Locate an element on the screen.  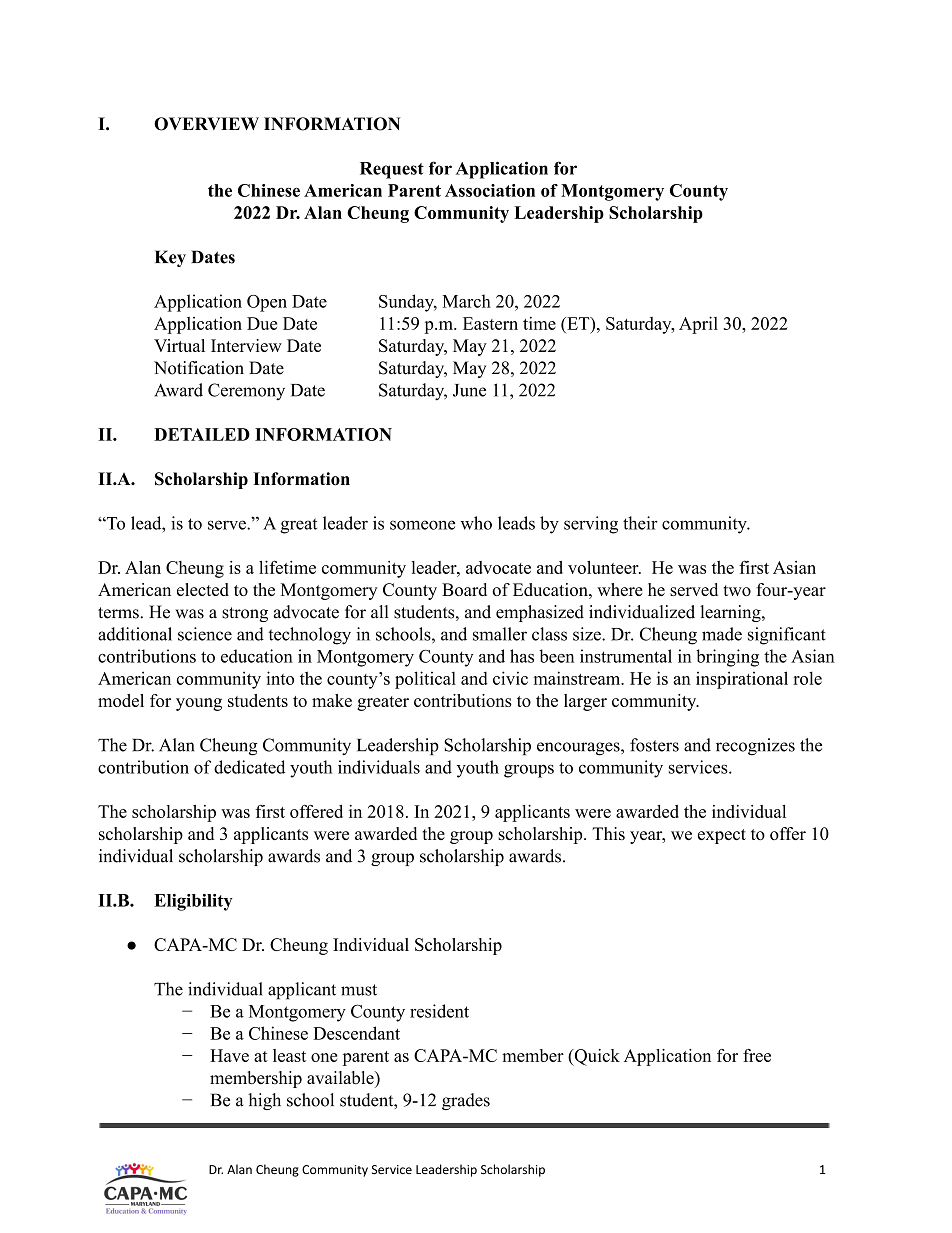
Have is located at coordinates (229, 1055).
